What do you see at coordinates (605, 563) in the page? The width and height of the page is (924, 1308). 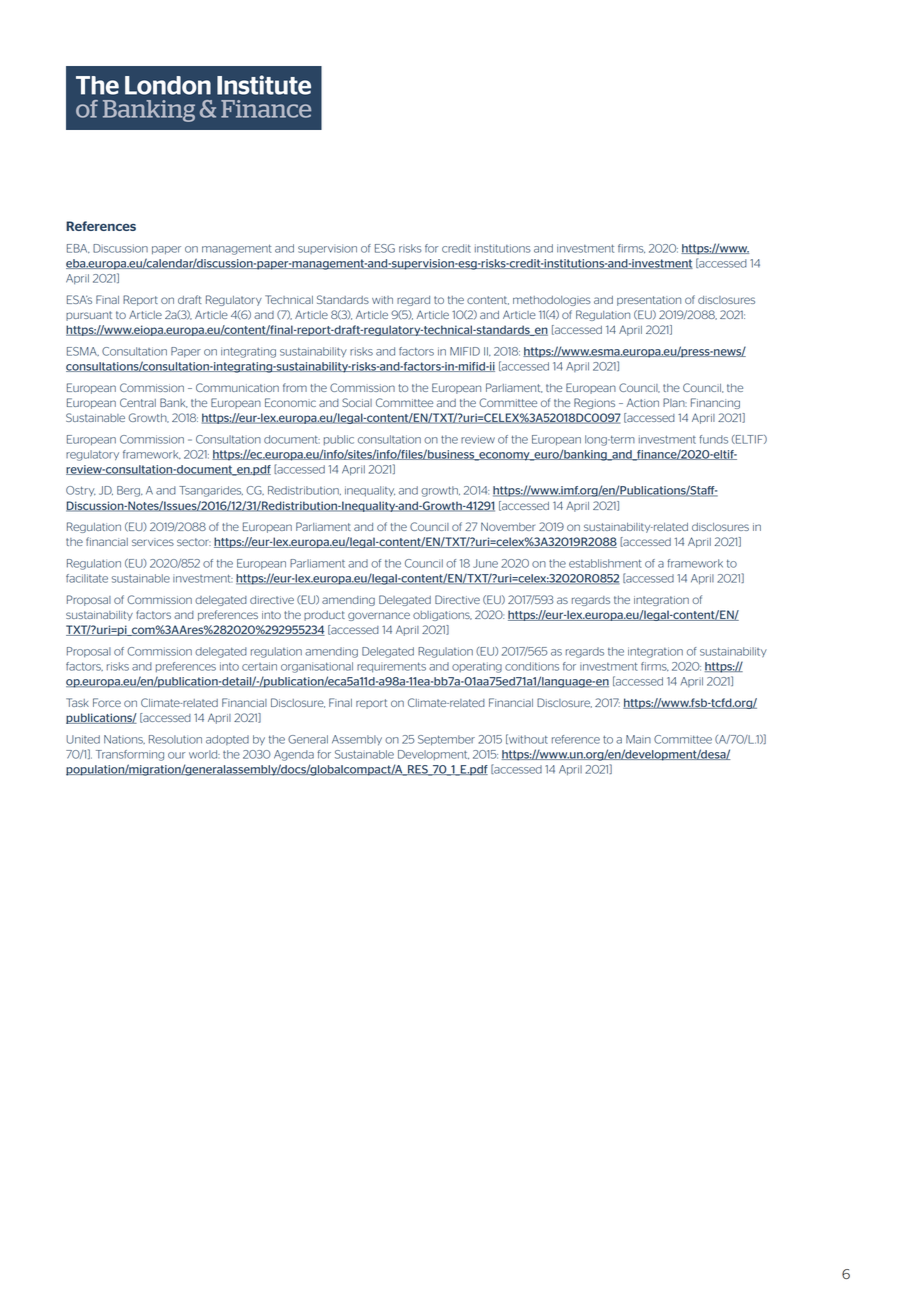 I see `establishment` at bounding box center [605, 563].
